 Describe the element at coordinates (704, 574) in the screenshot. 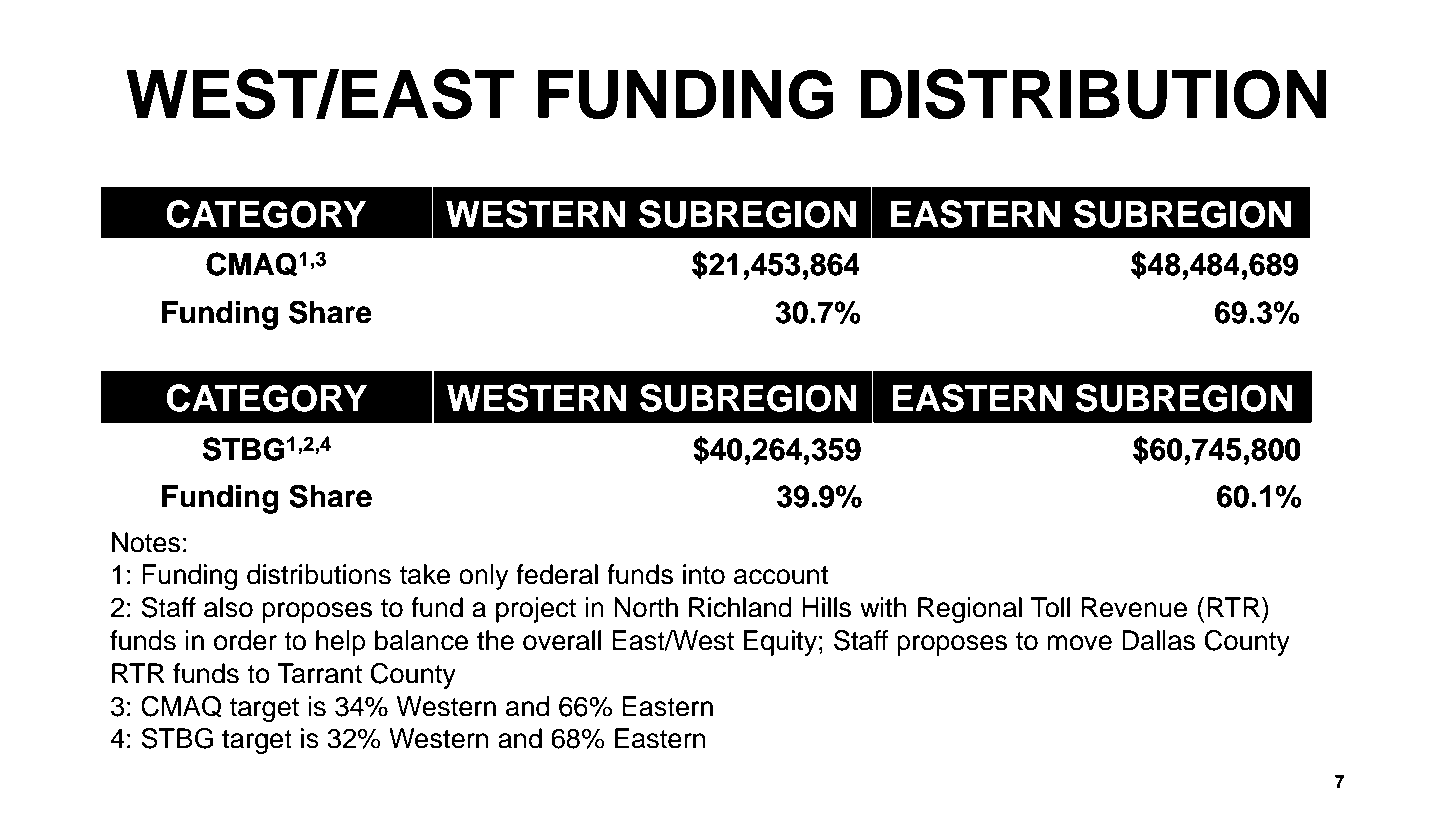

I see `into` at that location.
